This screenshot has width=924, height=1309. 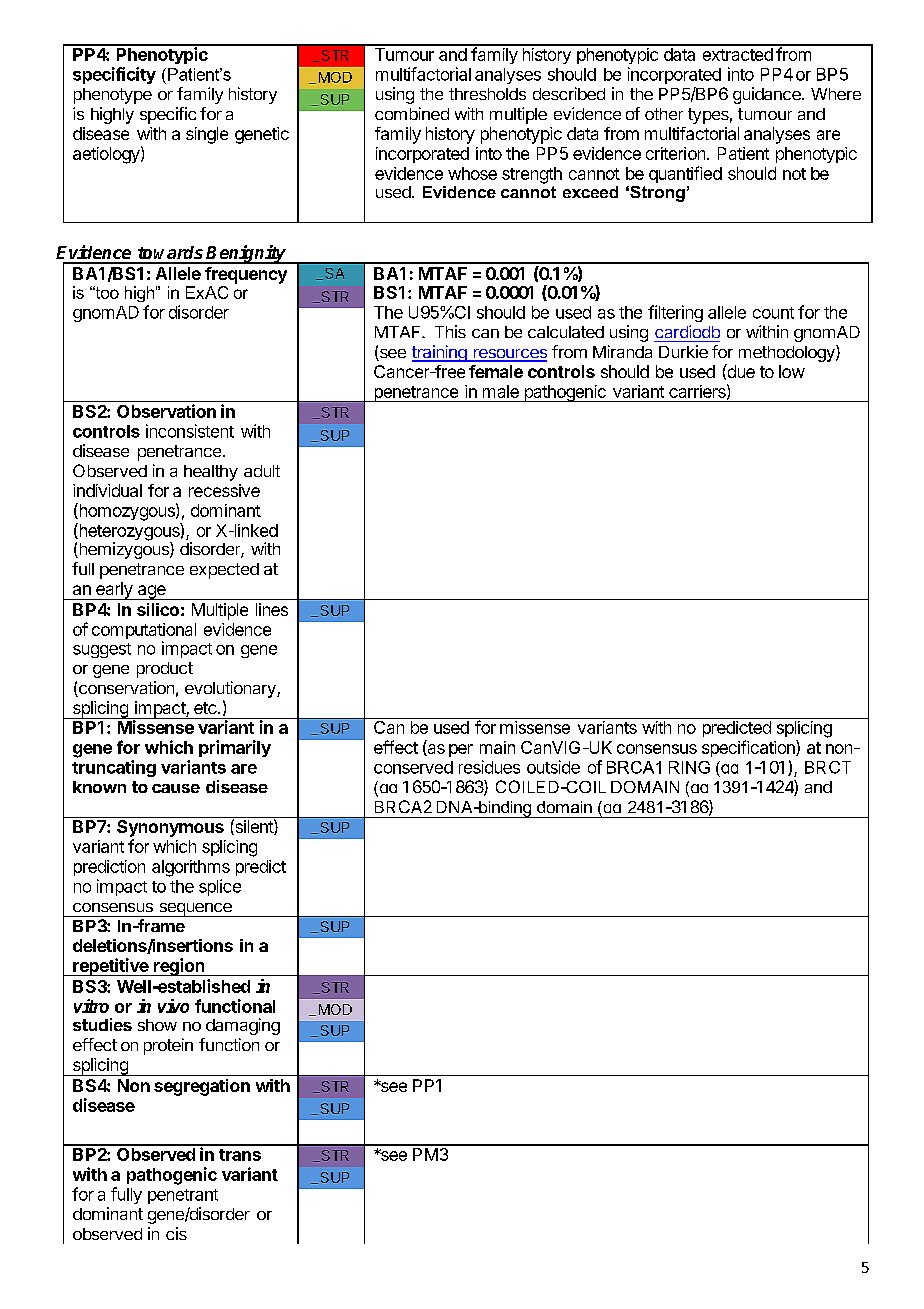 I want to click on training, so click(x=440, y=353).
